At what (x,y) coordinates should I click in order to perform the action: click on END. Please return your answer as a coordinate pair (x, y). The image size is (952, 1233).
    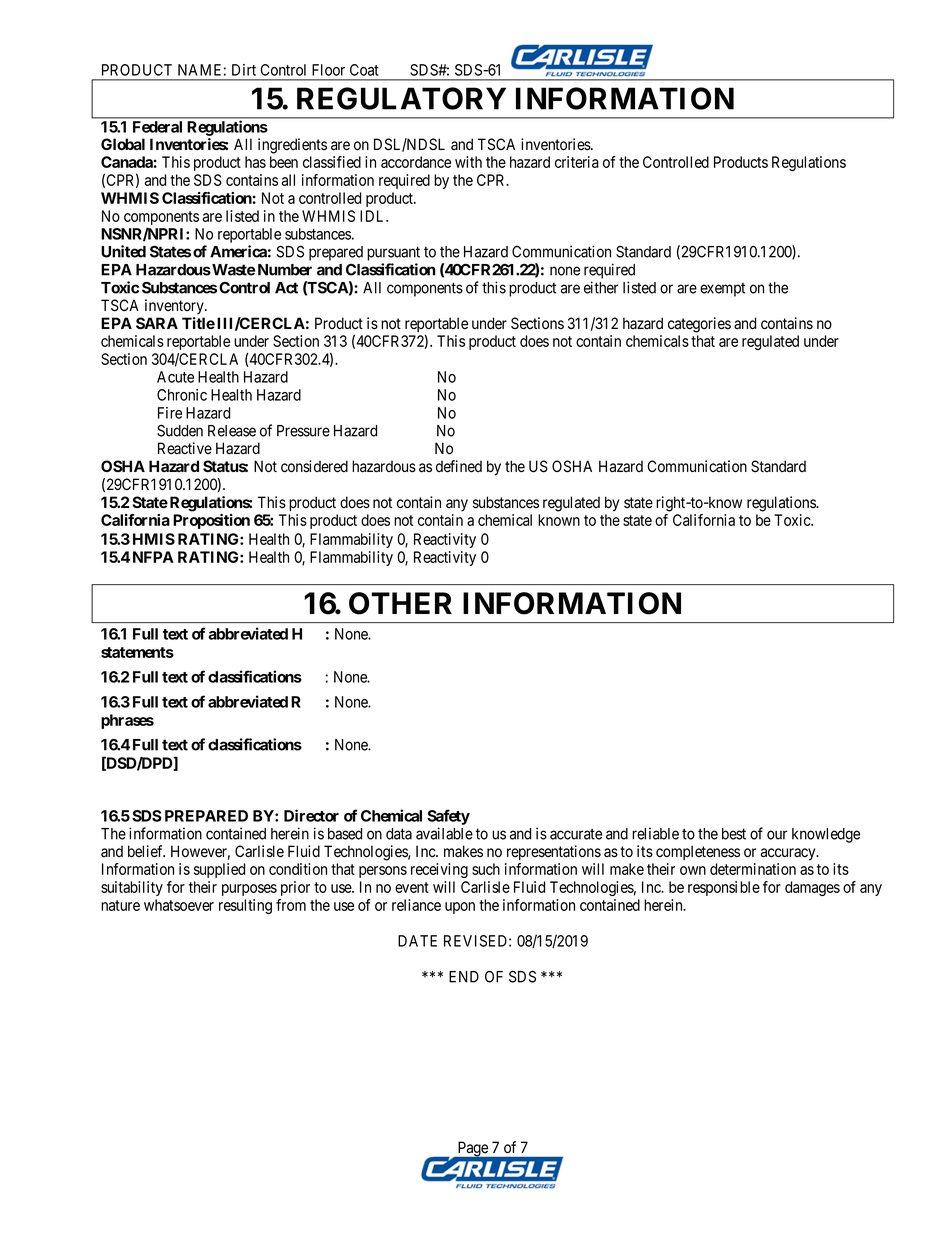
    Looking at the image, I should click on (464, 977).
